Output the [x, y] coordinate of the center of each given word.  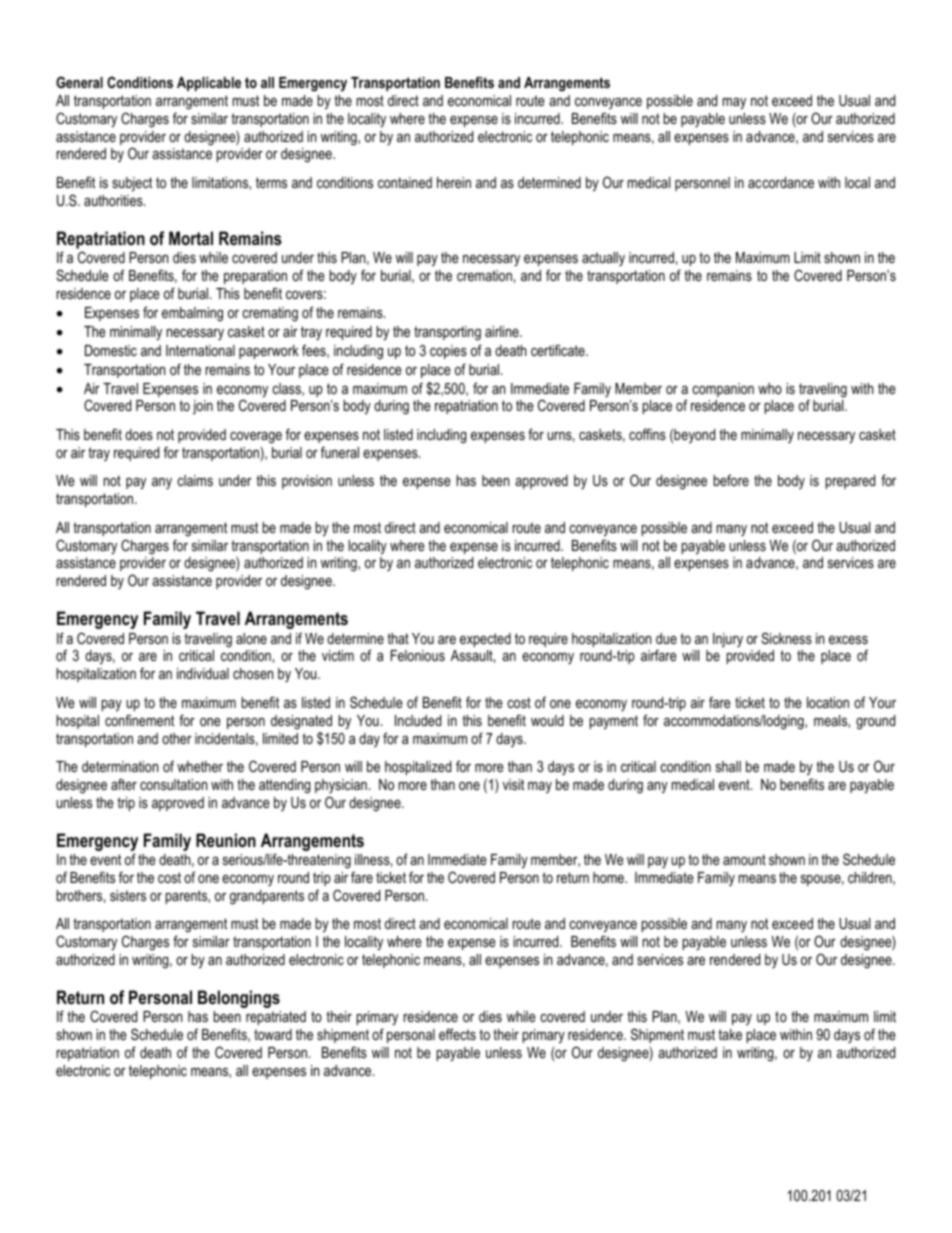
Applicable [209, 84]
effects [457, 1034]
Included [418, 720]
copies [448, 352]
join [203, 407]
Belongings [239, 999]
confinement [139, 720]
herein [454, 182]
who [770, 388]
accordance [781, 182]
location [828, 702]
